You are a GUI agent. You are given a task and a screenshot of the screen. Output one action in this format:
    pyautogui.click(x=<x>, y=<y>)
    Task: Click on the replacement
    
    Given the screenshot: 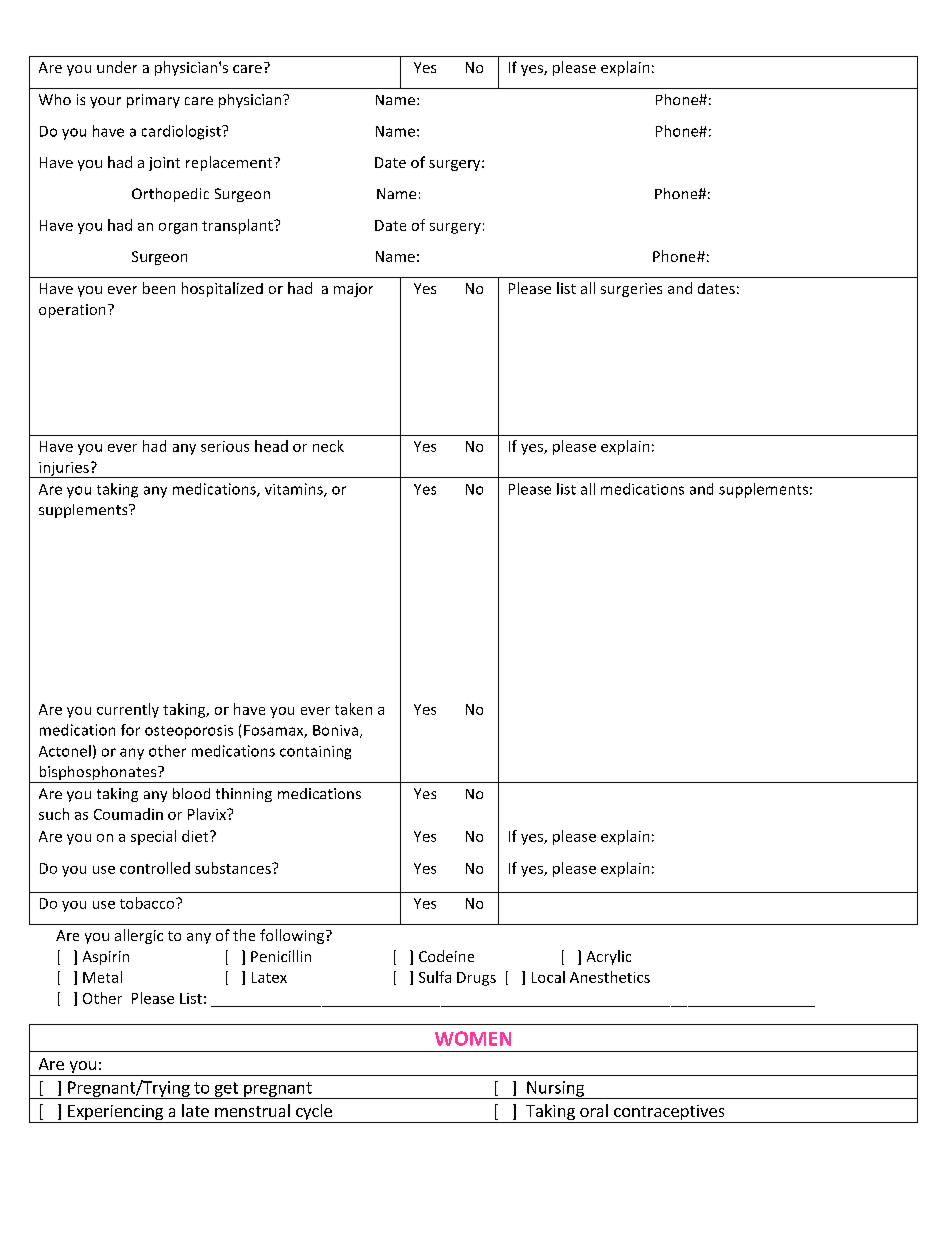 What is the action you would take?
    pyautogui.click(x=230, y=163)
